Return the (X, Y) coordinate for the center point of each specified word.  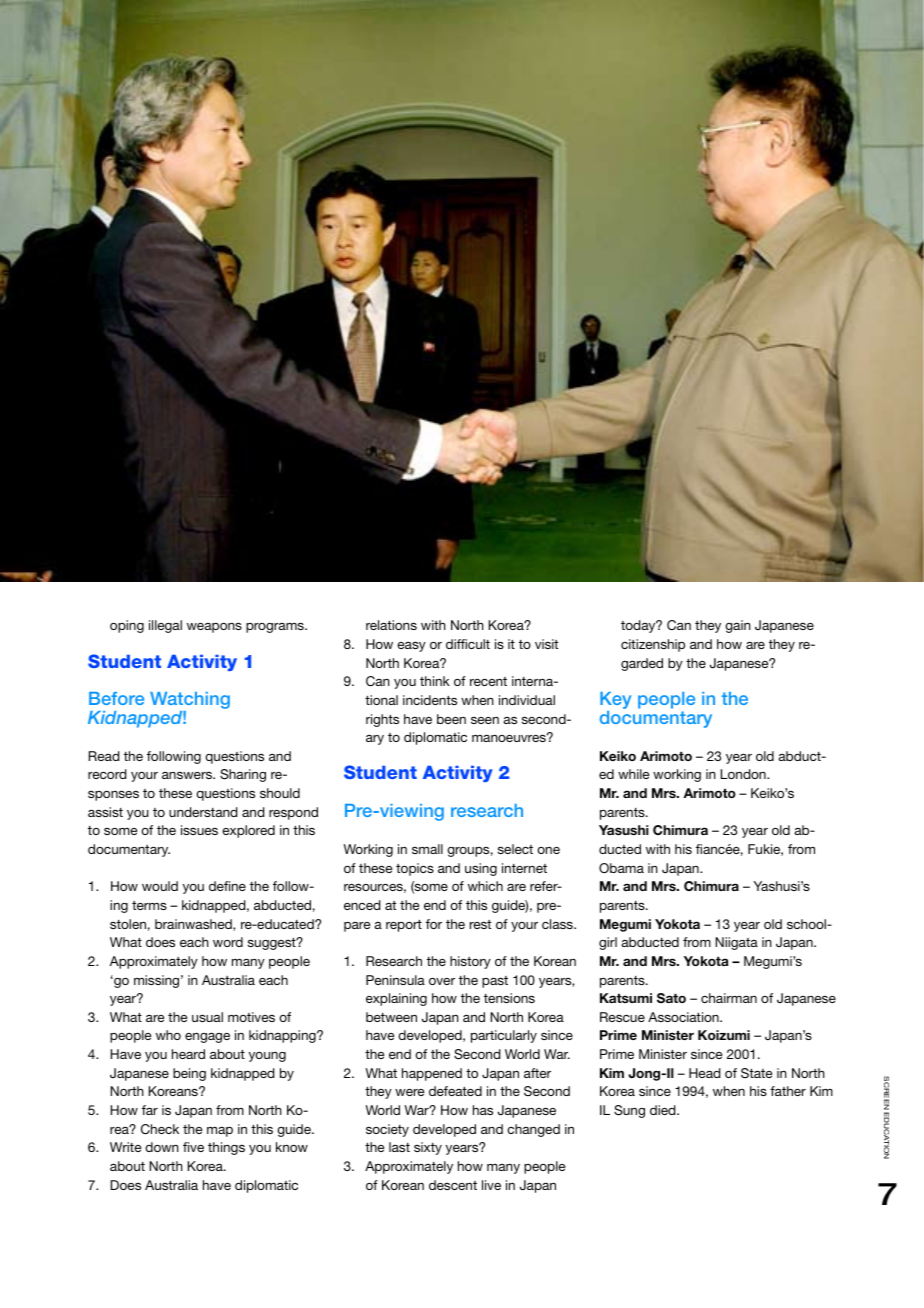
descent (453, 1185)
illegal (165, 626)
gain (738, 626)
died (664, 1110)
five (193, 1147)
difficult (468, 644)
